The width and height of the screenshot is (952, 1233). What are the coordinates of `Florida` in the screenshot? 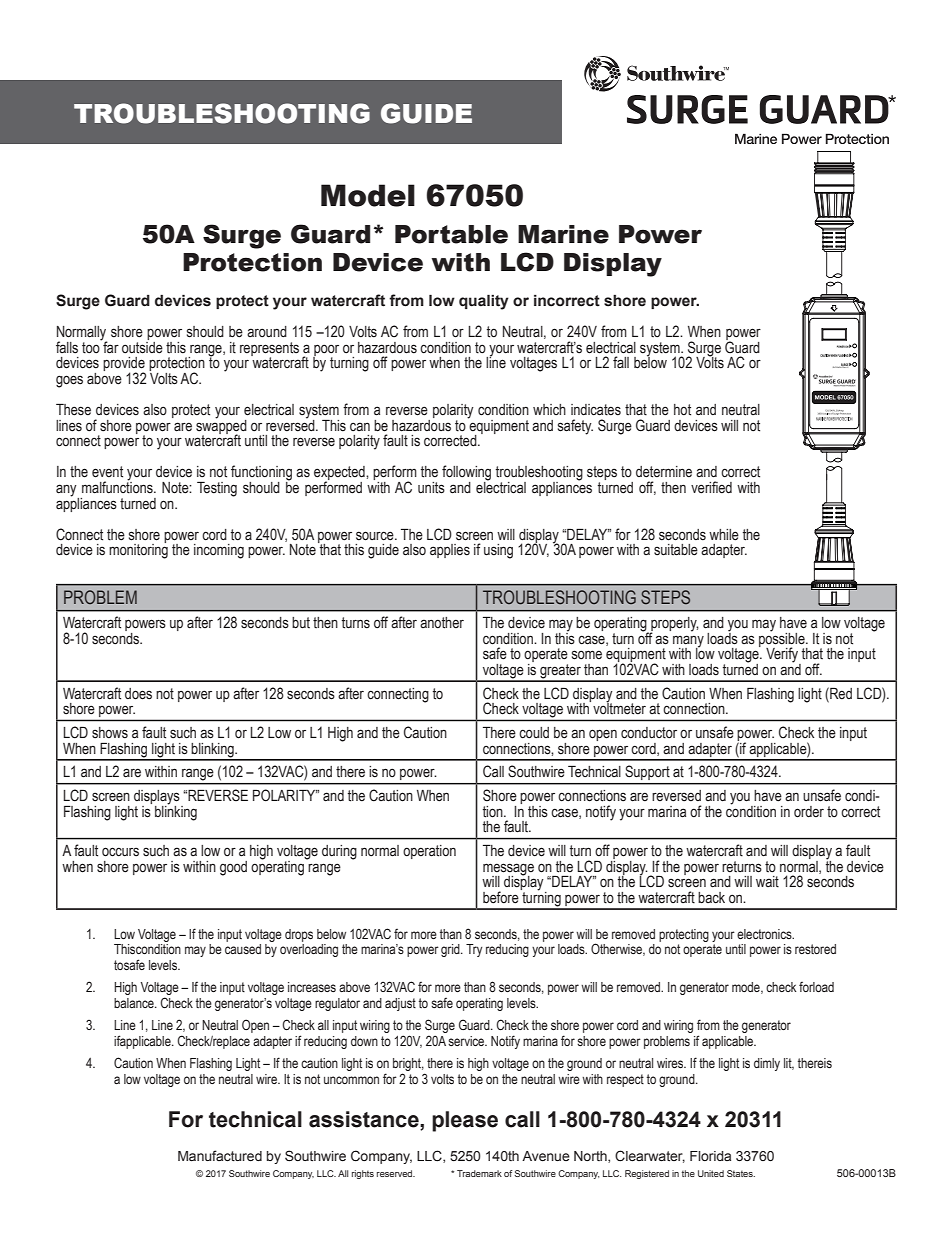 It's located at (710, 1156).
